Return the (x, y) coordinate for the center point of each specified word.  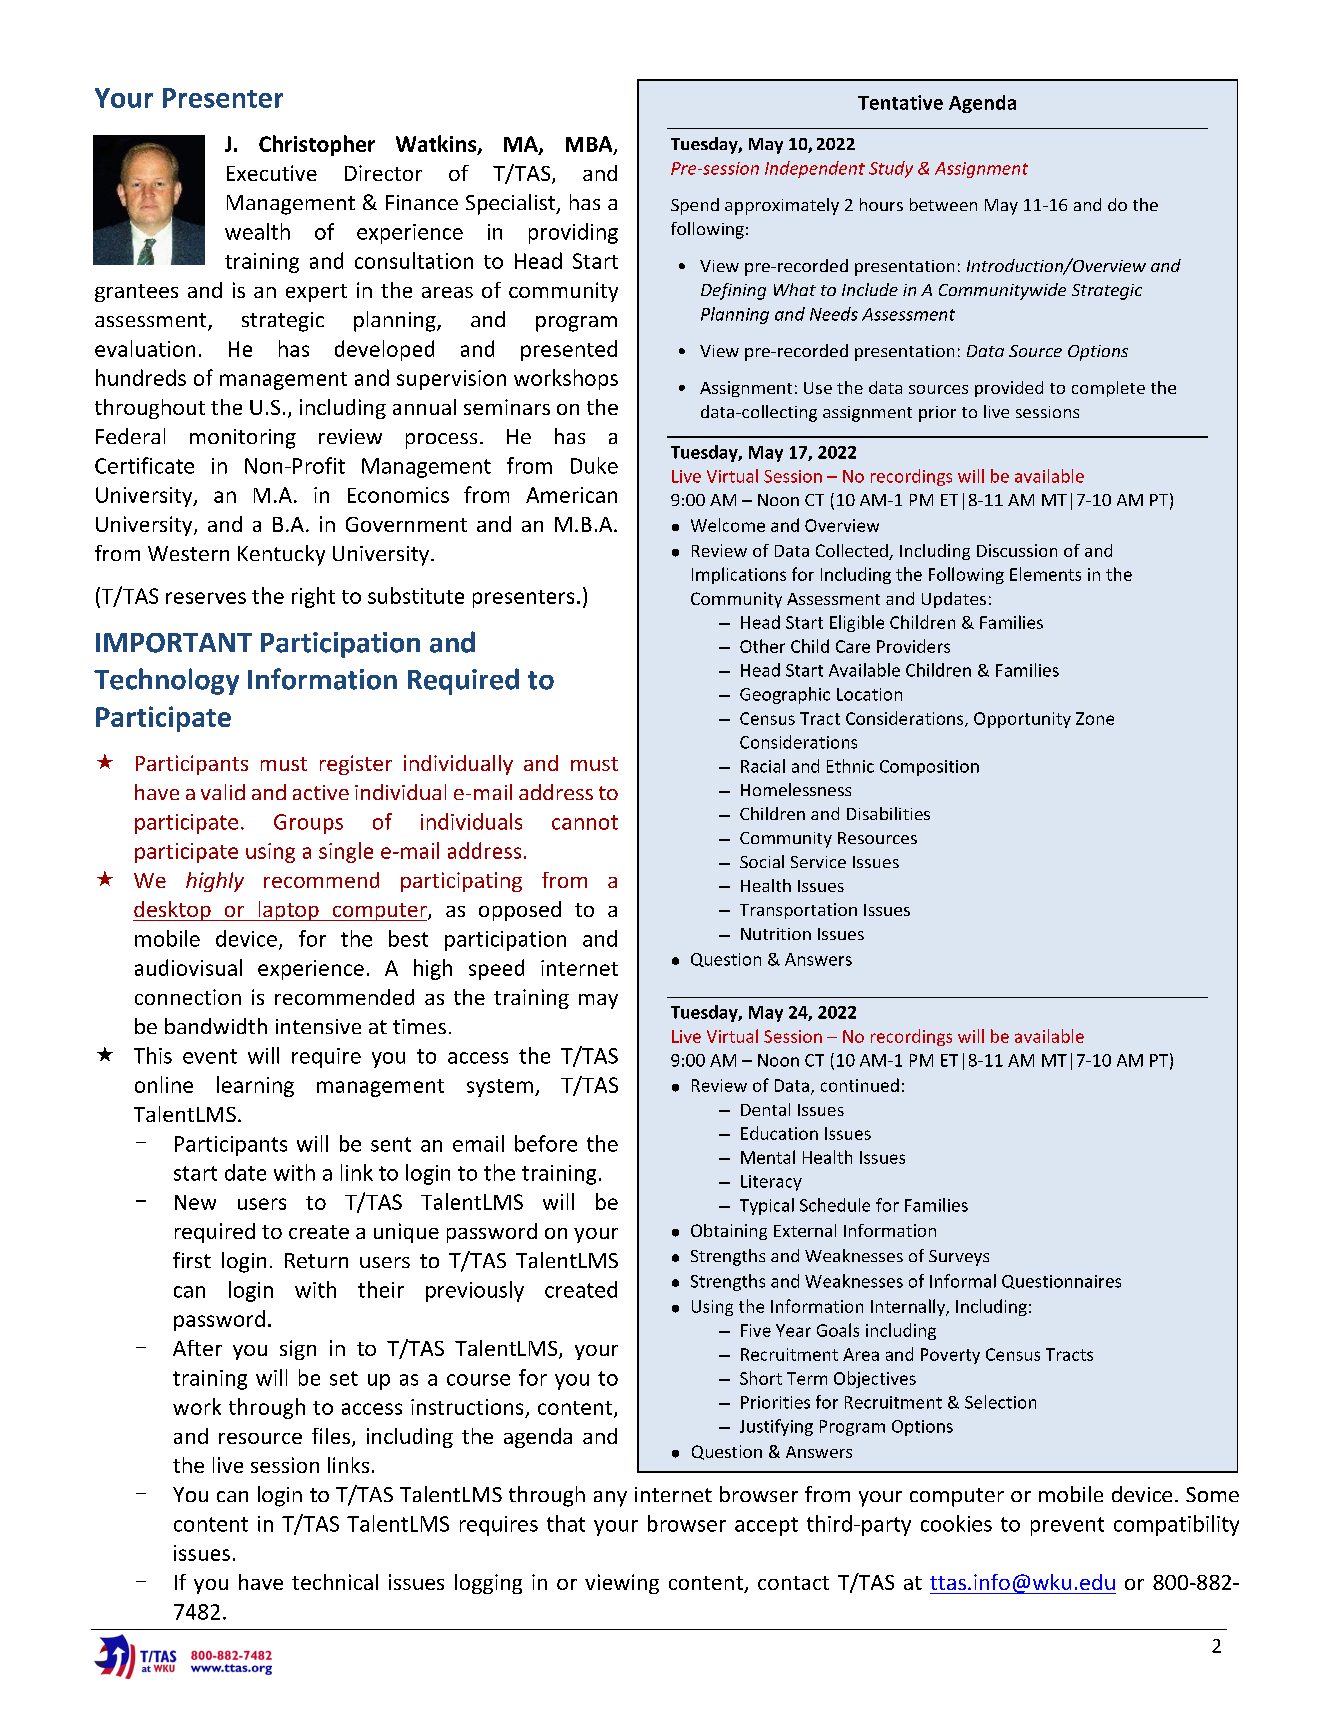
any (610, 1499)
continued (860, 1085)
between (943, 204)
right (313, 597)
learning (255, 1086)
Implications (739, 575)
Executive (272, 173)
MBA (590, 145)
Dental (765, 1109)
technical (335, 1582)
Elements (1045, 574)
